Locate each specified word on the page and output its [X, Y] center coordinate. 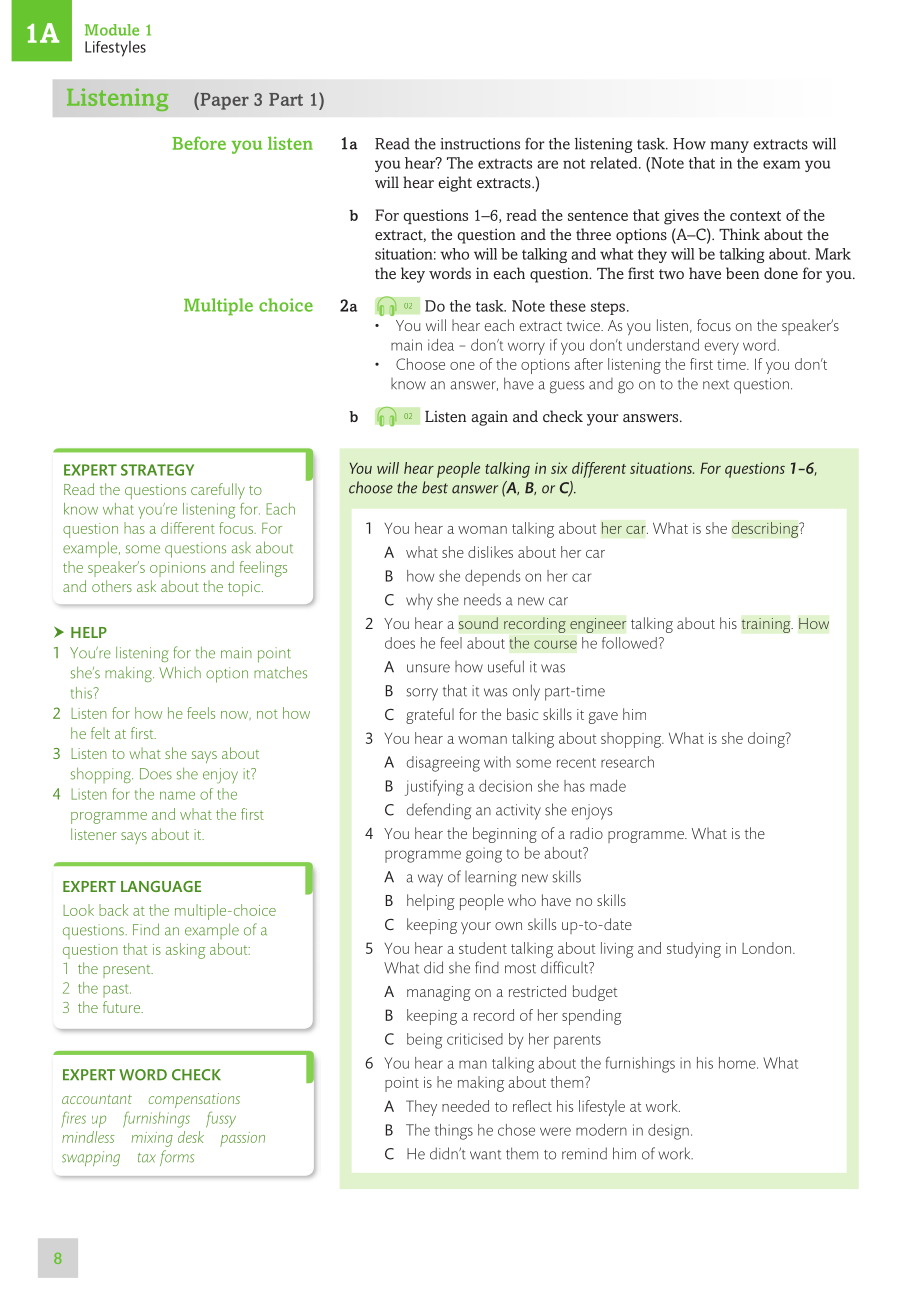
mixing [152, 1139]
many [730, 147]
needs [482, 600]
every [722, 348]
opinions [178, 569]
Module [112, 30]
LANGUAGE [161, 886]
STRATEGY [157, 470]
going [484, 855]
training [767, 625]
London [766, 948]
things [454, 1132]
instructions [480, 144]
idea [441, 345]
